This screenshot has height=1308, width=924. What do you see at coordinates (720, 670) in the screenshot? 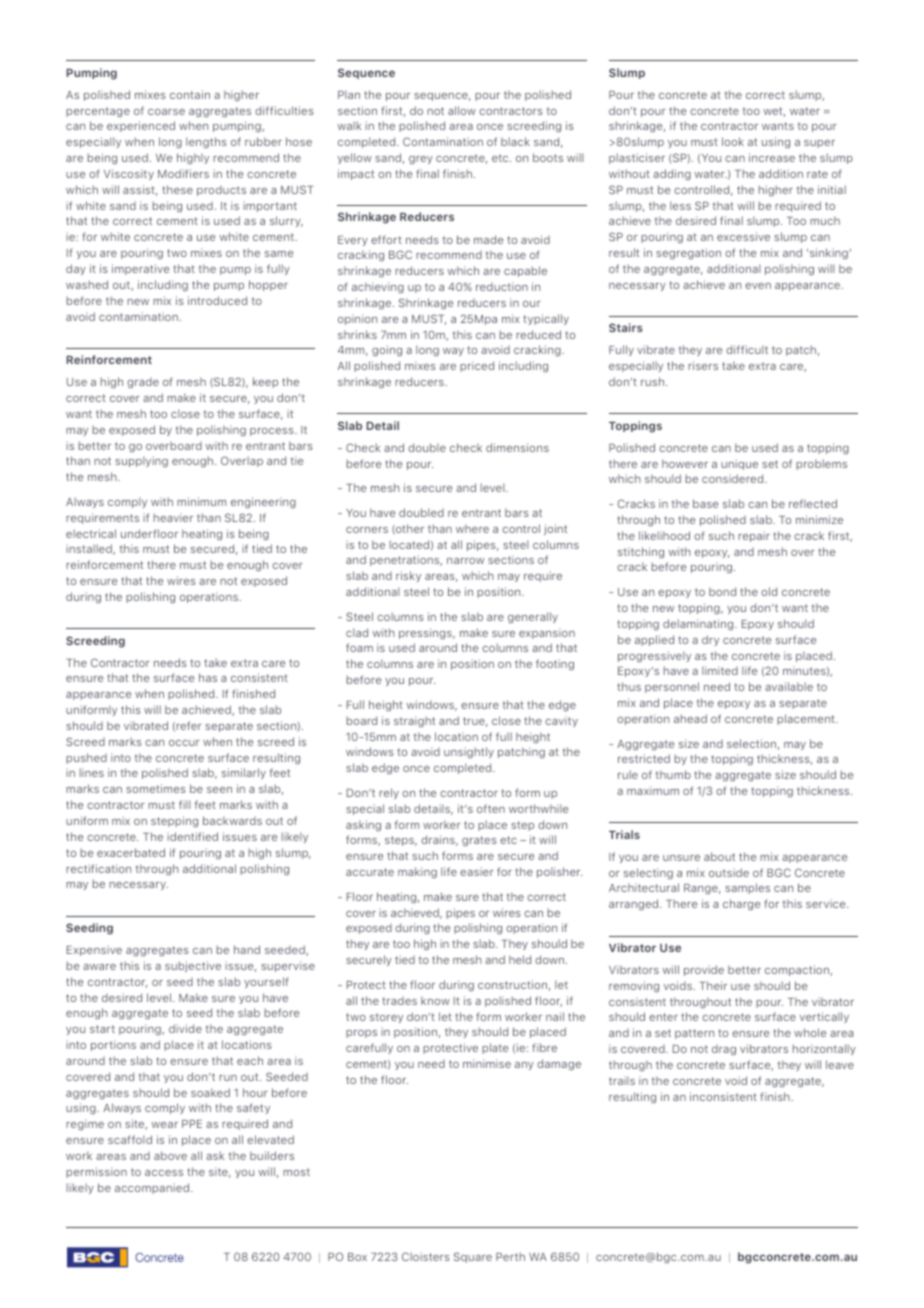
I see `limited` at bounding box center [720, 670].
